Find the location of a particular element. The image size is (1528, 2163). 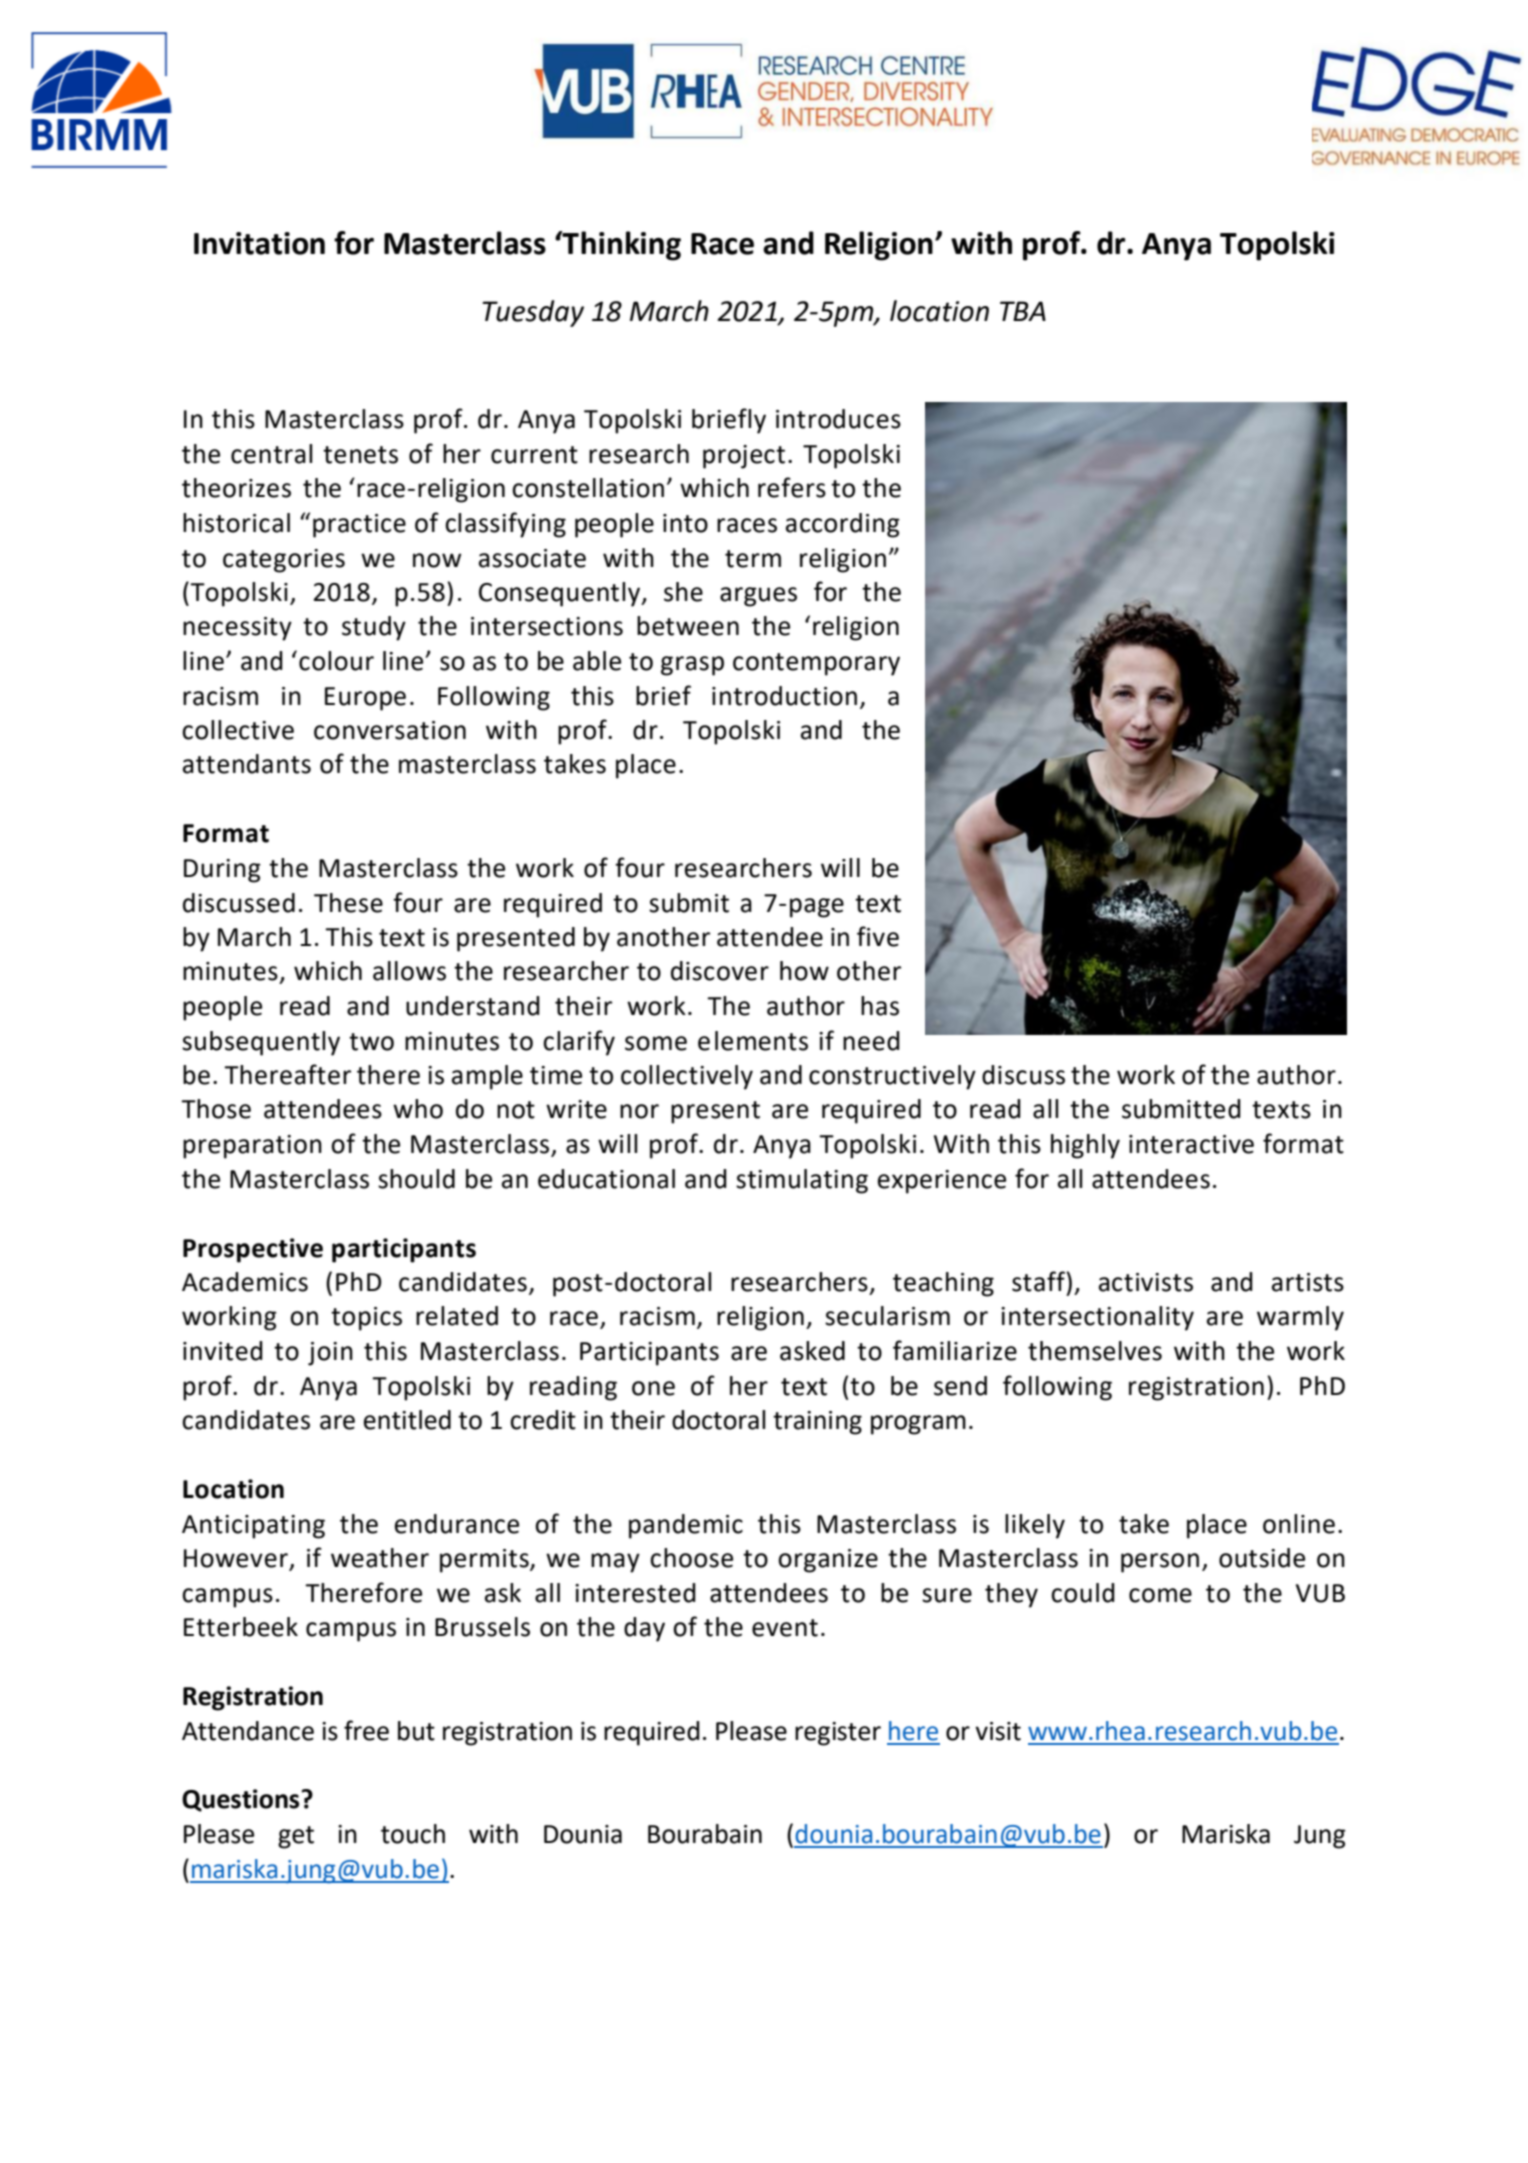

Invitation is located at coordinates (259, 243).
